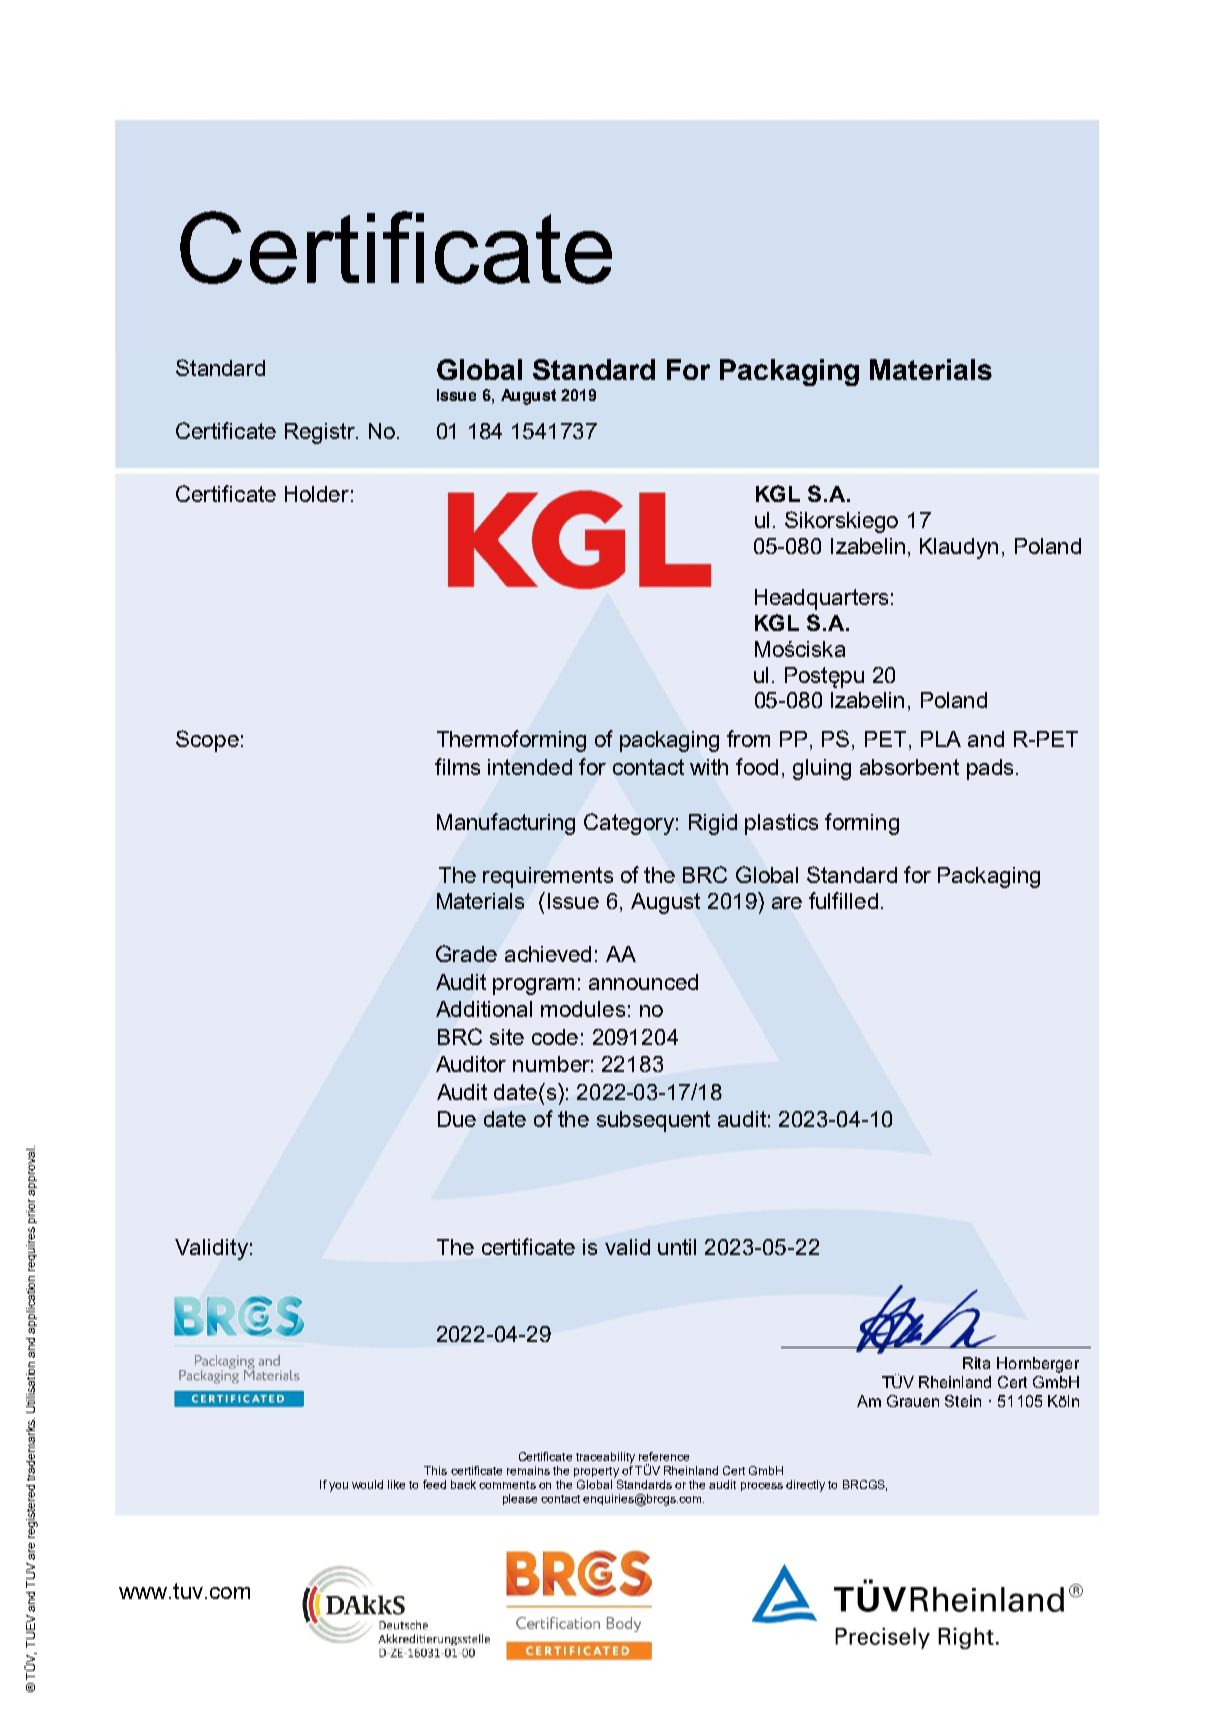 Image resolution: width=1214 pixels, height=1717 pixels. What do you see at coordinates (466, 953) in the image?
I see `Grade` at bounding box center [466, 953].
